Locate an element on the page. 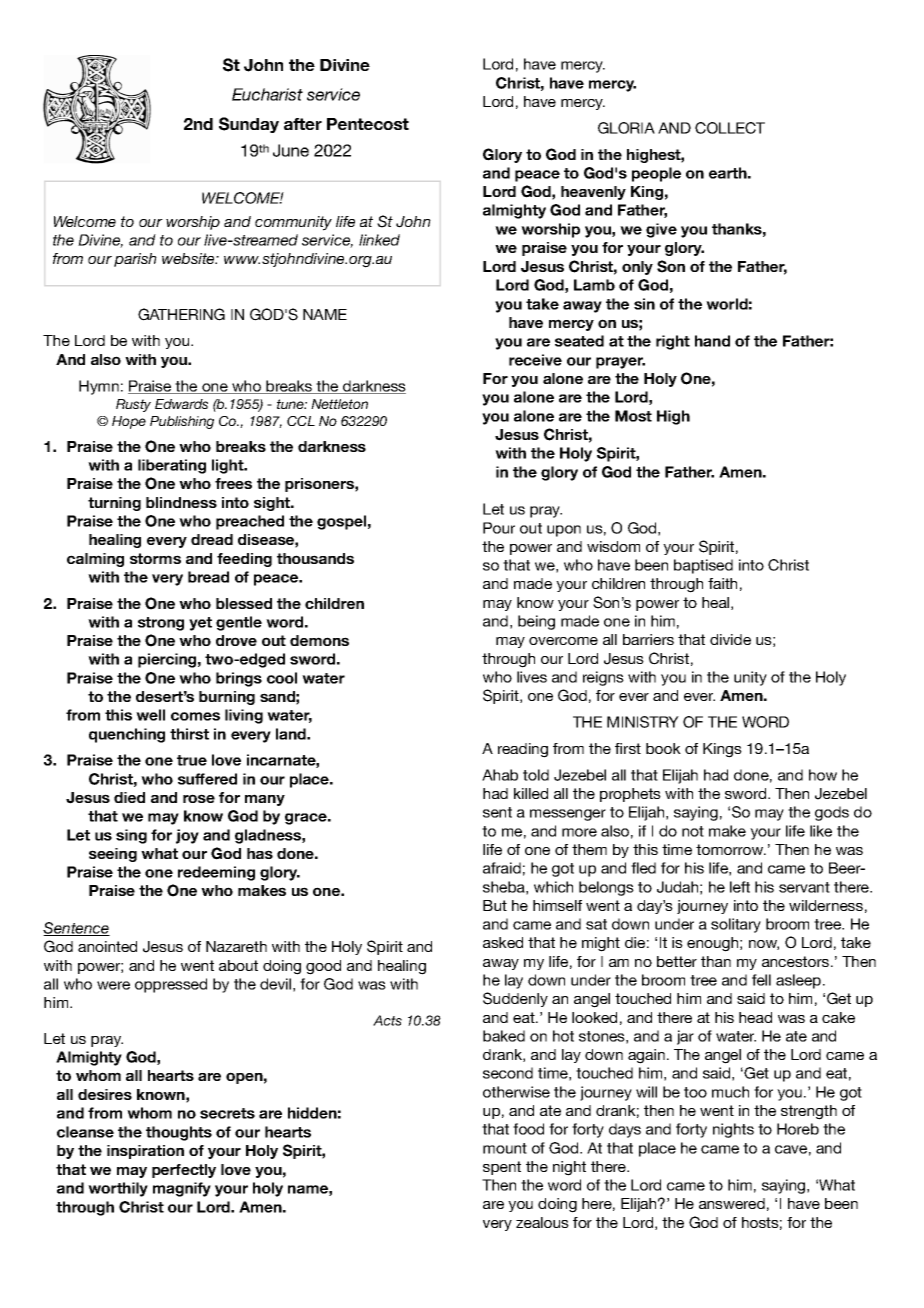  hand is located at coordinates (712, 341).
